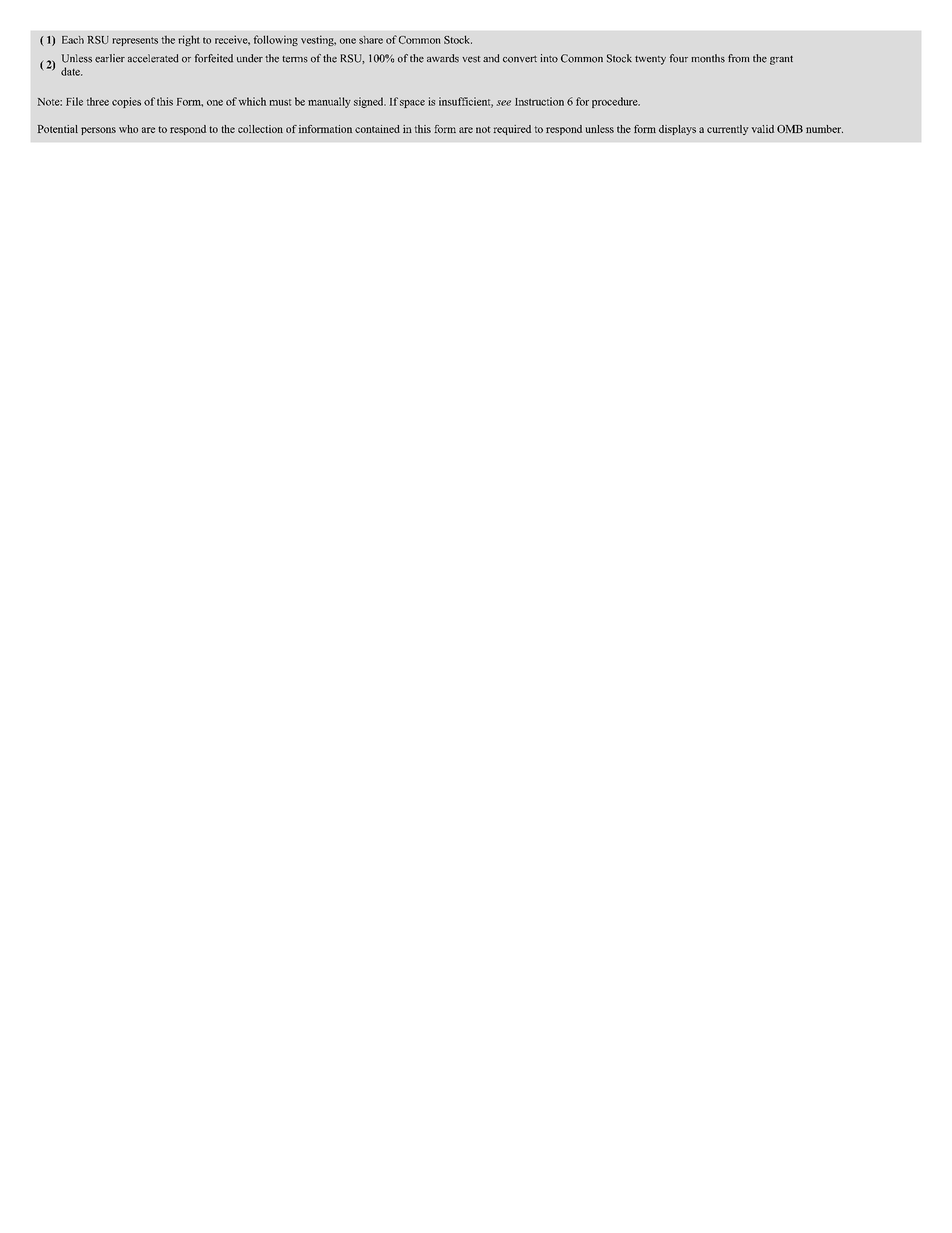 The width and height of the document is (952, 1233). What do you see at coordinates (781, 60) in the document?
I see `grant` at bounding box center [781, 60].
